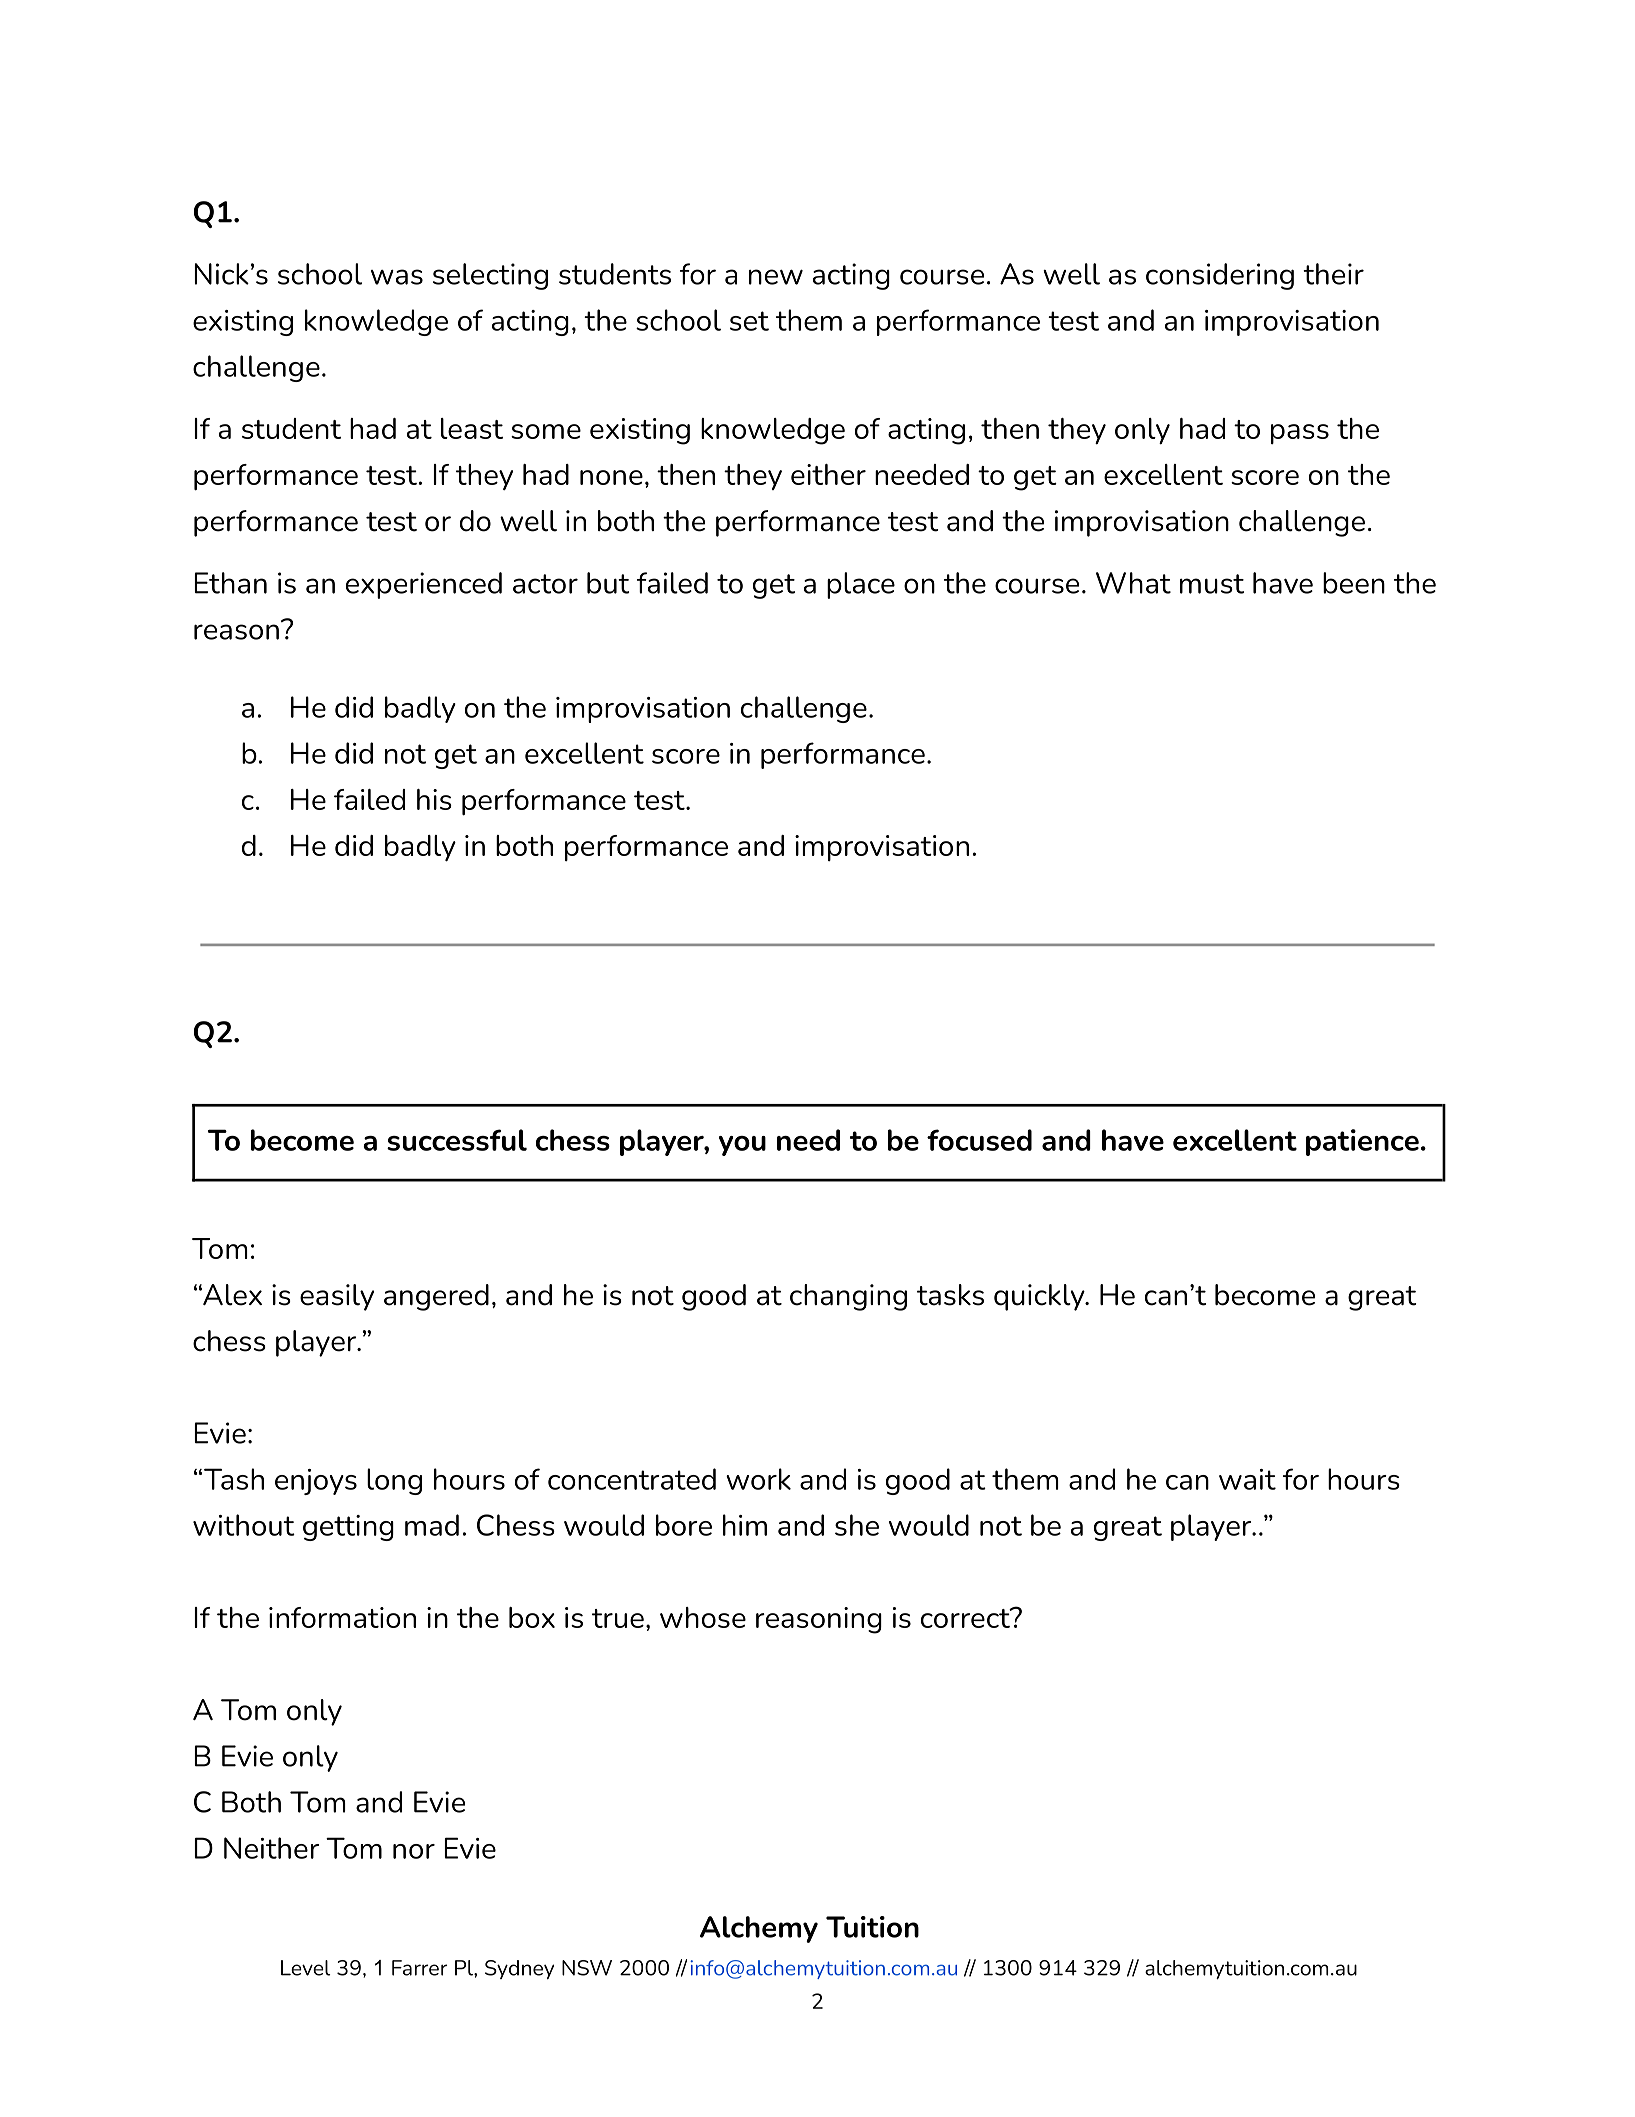 The image size is (1635, 2117). I want to click on set, so click(749, 321).
